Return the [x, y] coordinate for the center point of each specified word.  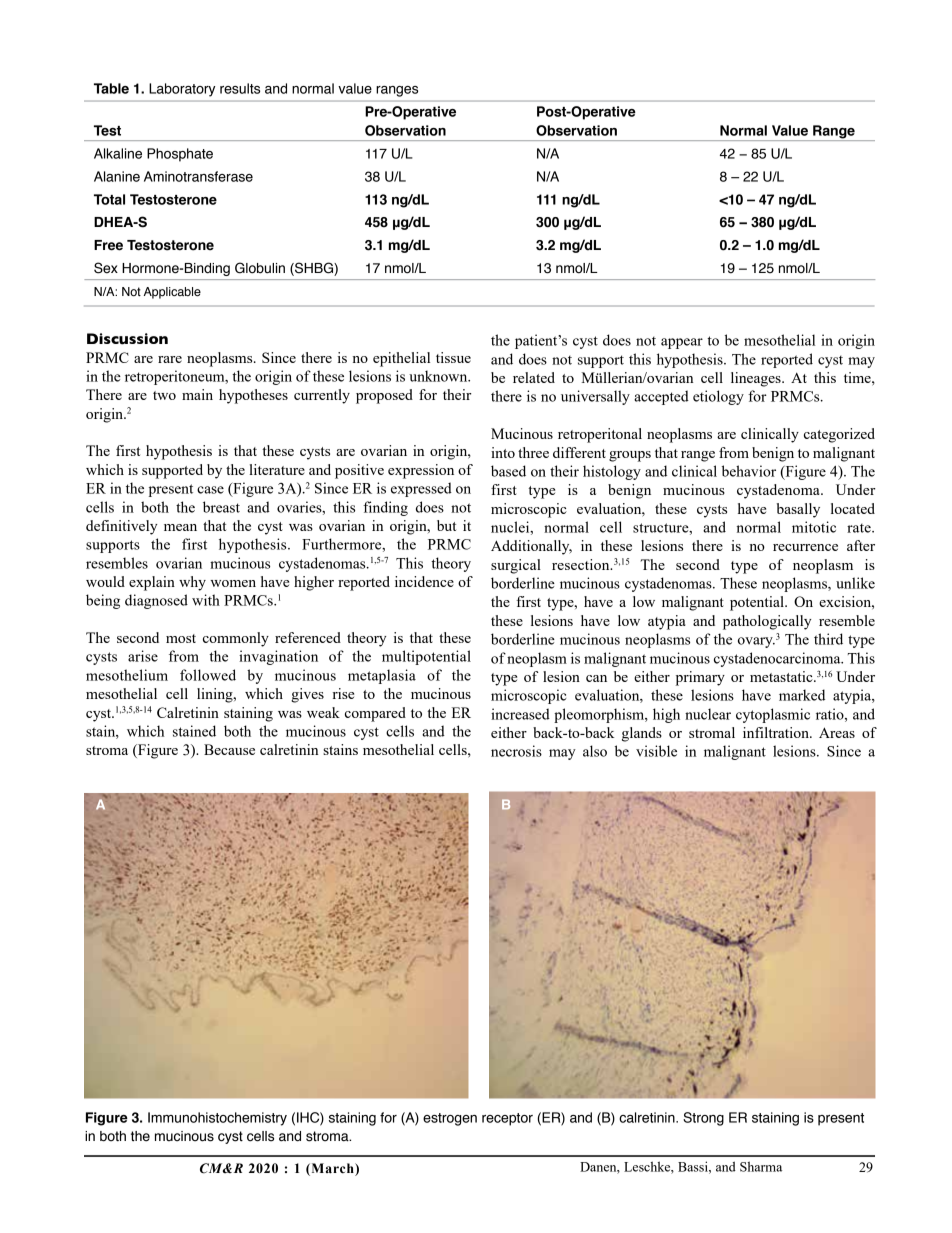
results [240, 88]
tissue [453, 357]
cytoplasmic [773, 715]
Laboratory [182, 90]
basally [798, 510]
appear [682, 343]
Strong [703, 1119]
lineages [757, 379]
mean [180, 527]
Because [229, 749]
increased [520, 714]
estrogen [450, 1119]
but [446, 525]
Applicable [172, 293]
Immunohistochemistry [217, 1119]
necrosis [516, 751]
